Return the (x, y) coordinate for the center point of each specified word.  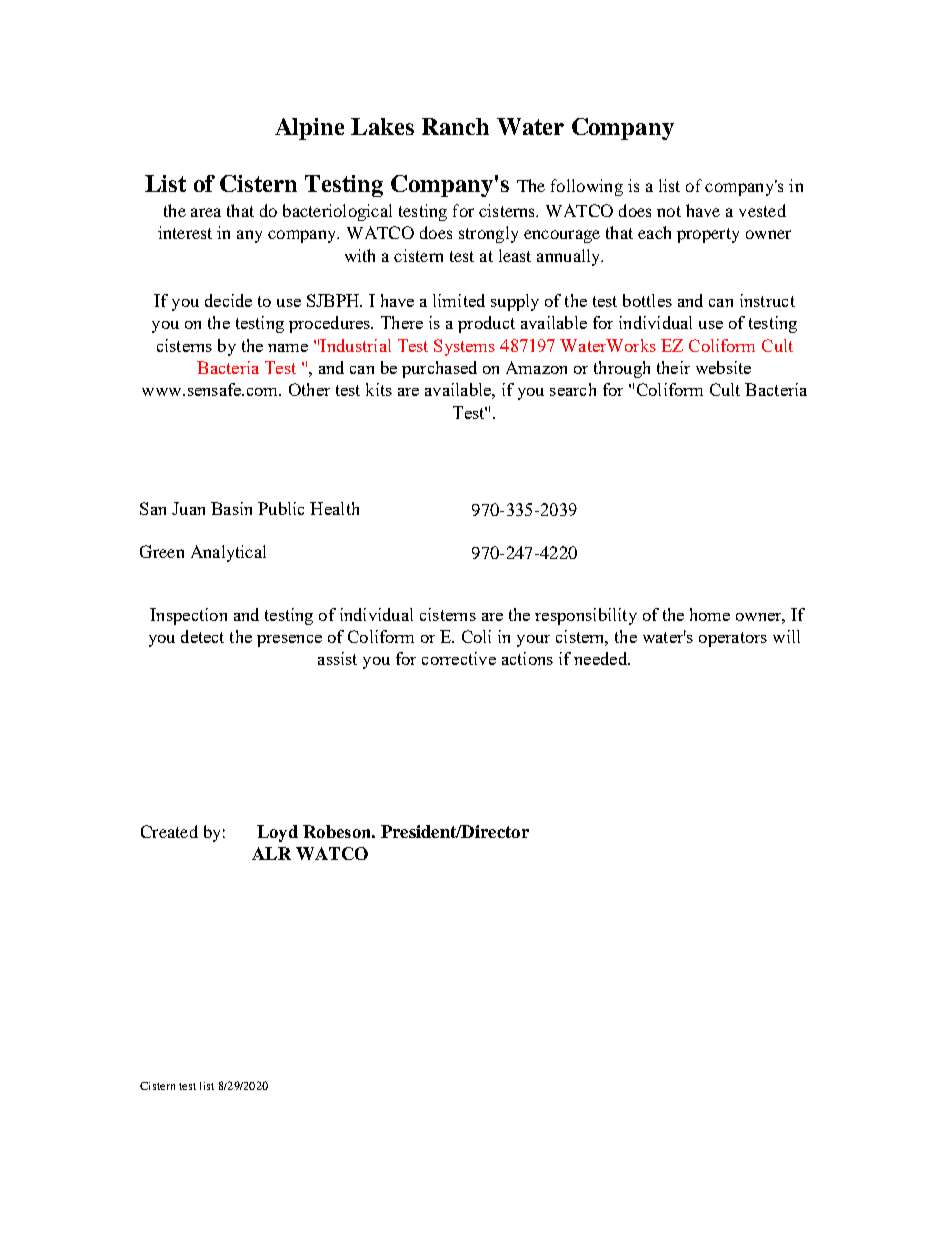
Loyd (277, 833)
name (288, 348)
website (723, 367)
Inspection (188, 616)
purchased (439, 369)
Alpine (309, 129)
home (710, 614)
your (533, 641)
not (669, 211)
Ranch (455, 126)
